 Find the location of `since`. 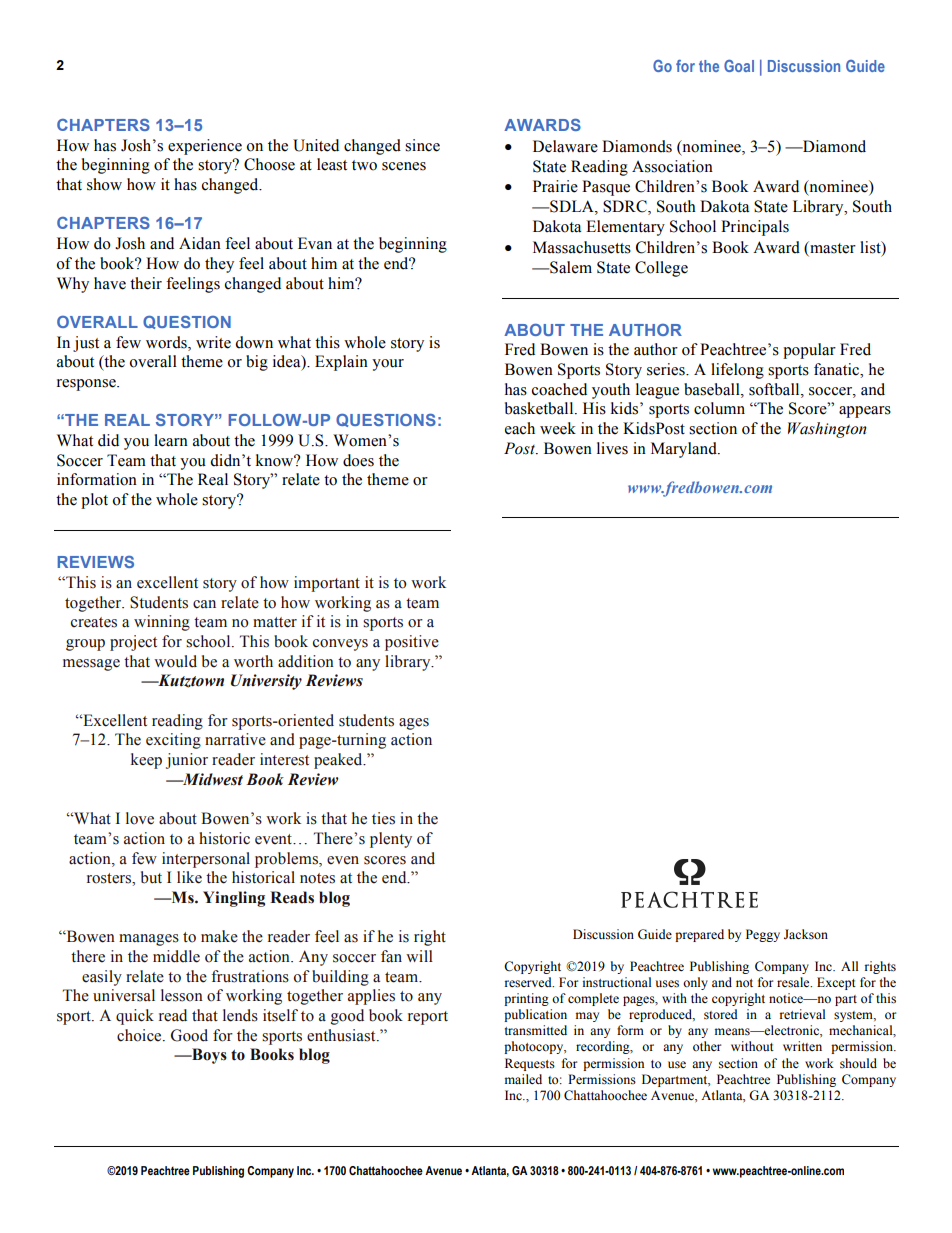

since is located at coordinates (422, 145).
